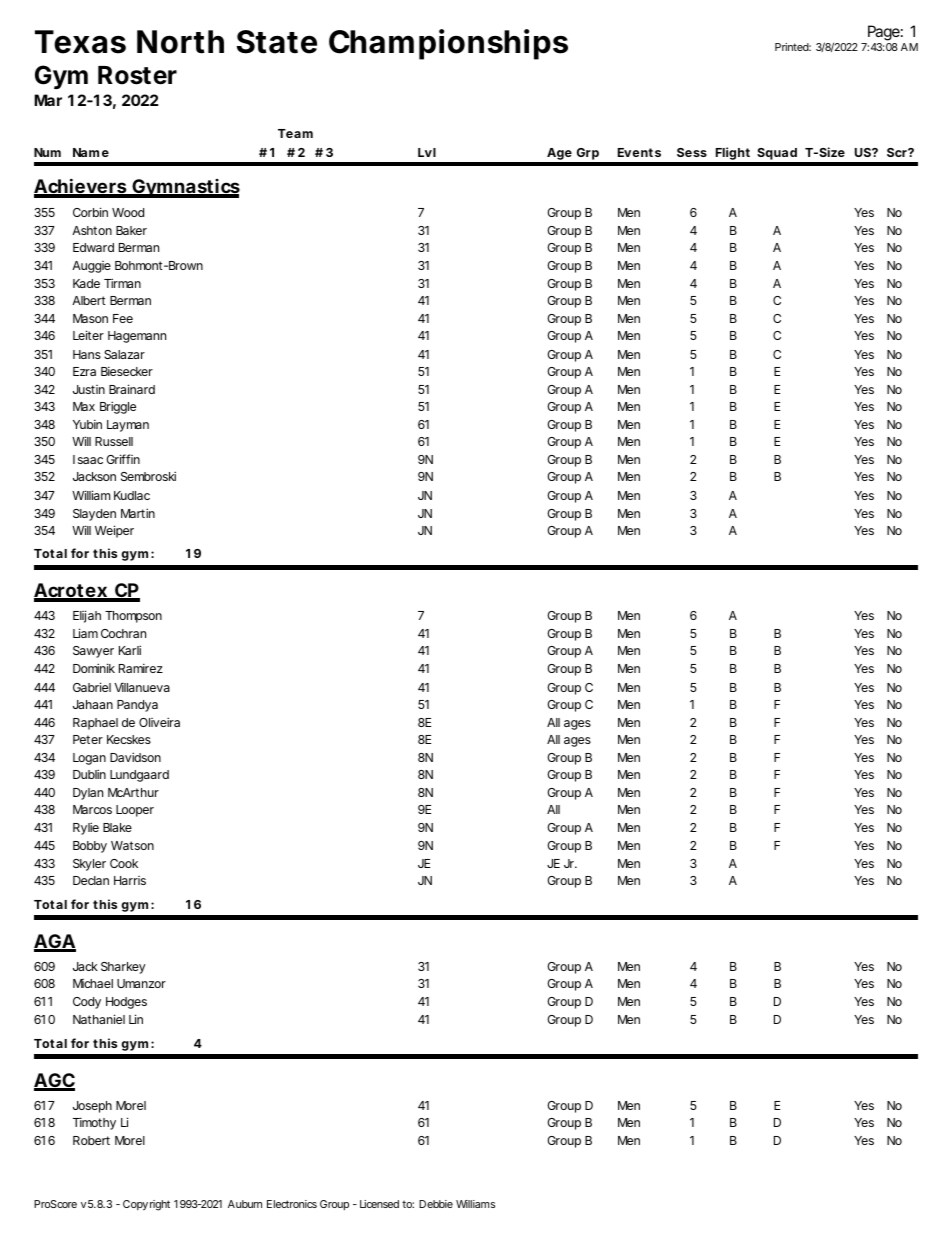  What do you see at coordinates (159, 722) in the document?
I see `Oliveira` at bounding box center [159, 722].
